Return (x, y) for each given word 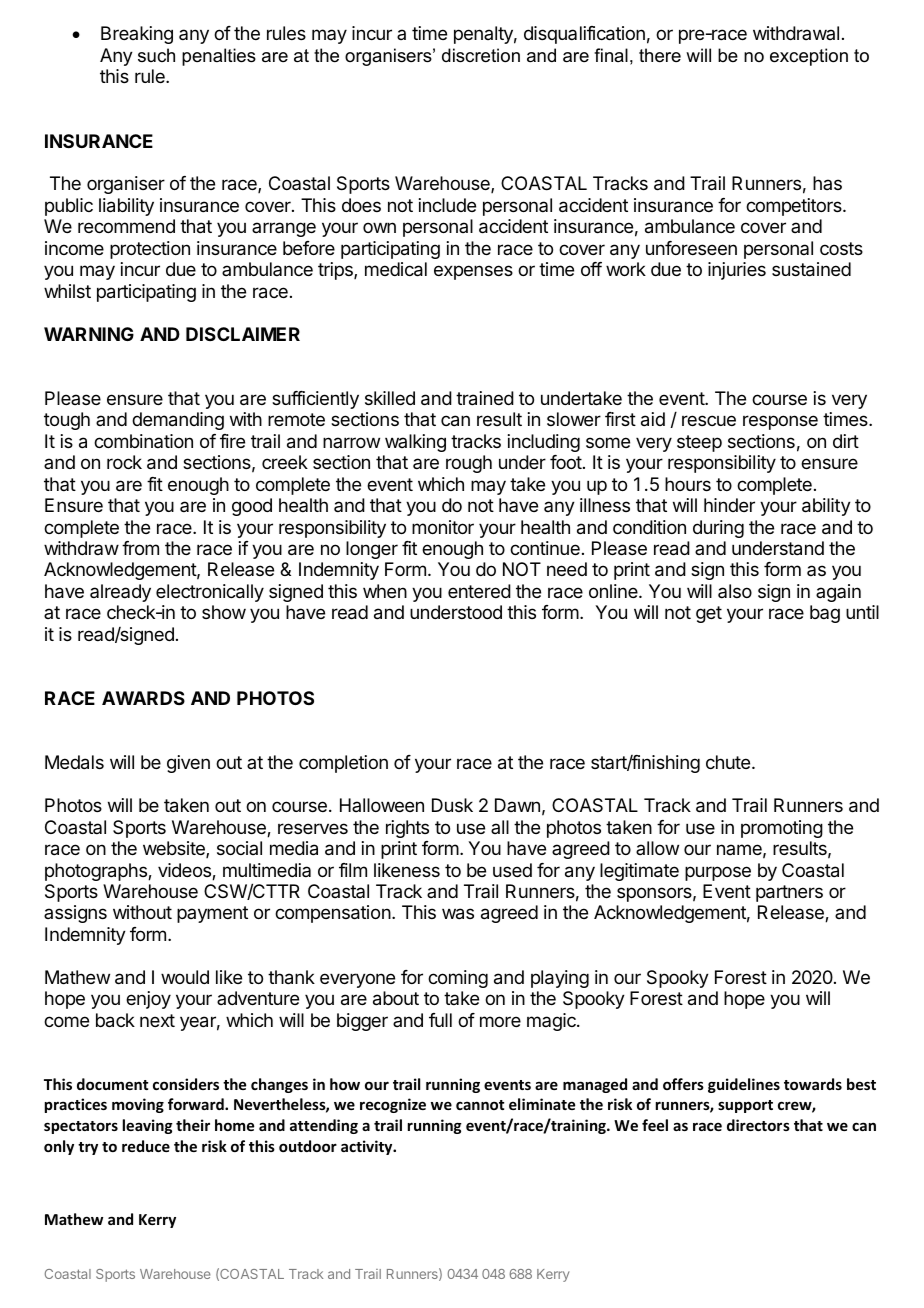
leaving (148, 1126)
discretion (481, 55)
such (156, 55)
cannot (480, 1105)
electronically (210, 593)
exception (809, 57)
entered (479, 591)
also (735, 591)
